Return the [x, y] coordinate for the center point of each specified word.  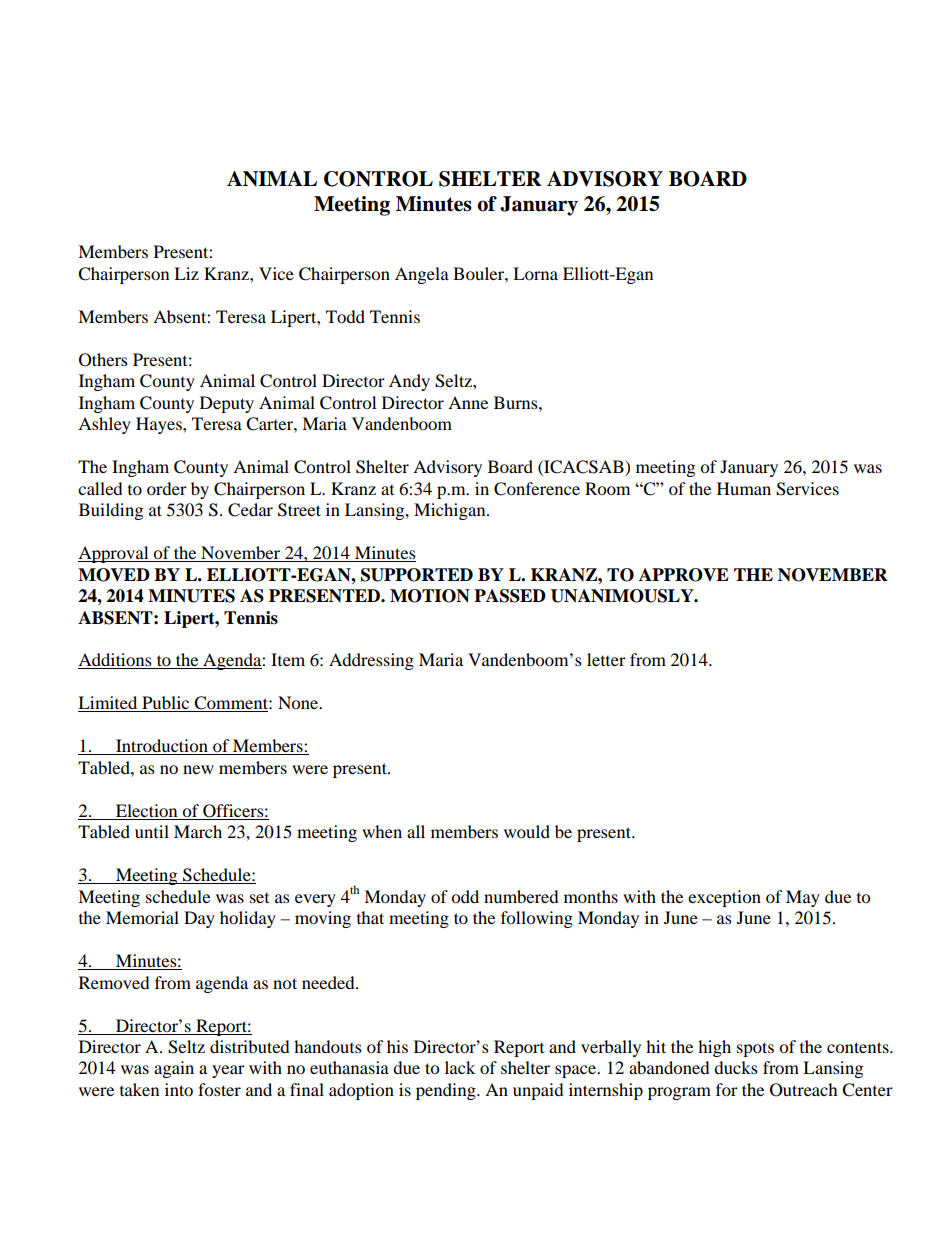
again [174, 1069]
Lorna [535, 273]
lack [460, 1067]
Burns [517, 402]
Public [166, 704]
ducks [736, 1067]
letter [606, 659]
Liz [186, 273]
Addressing [371, 661]
